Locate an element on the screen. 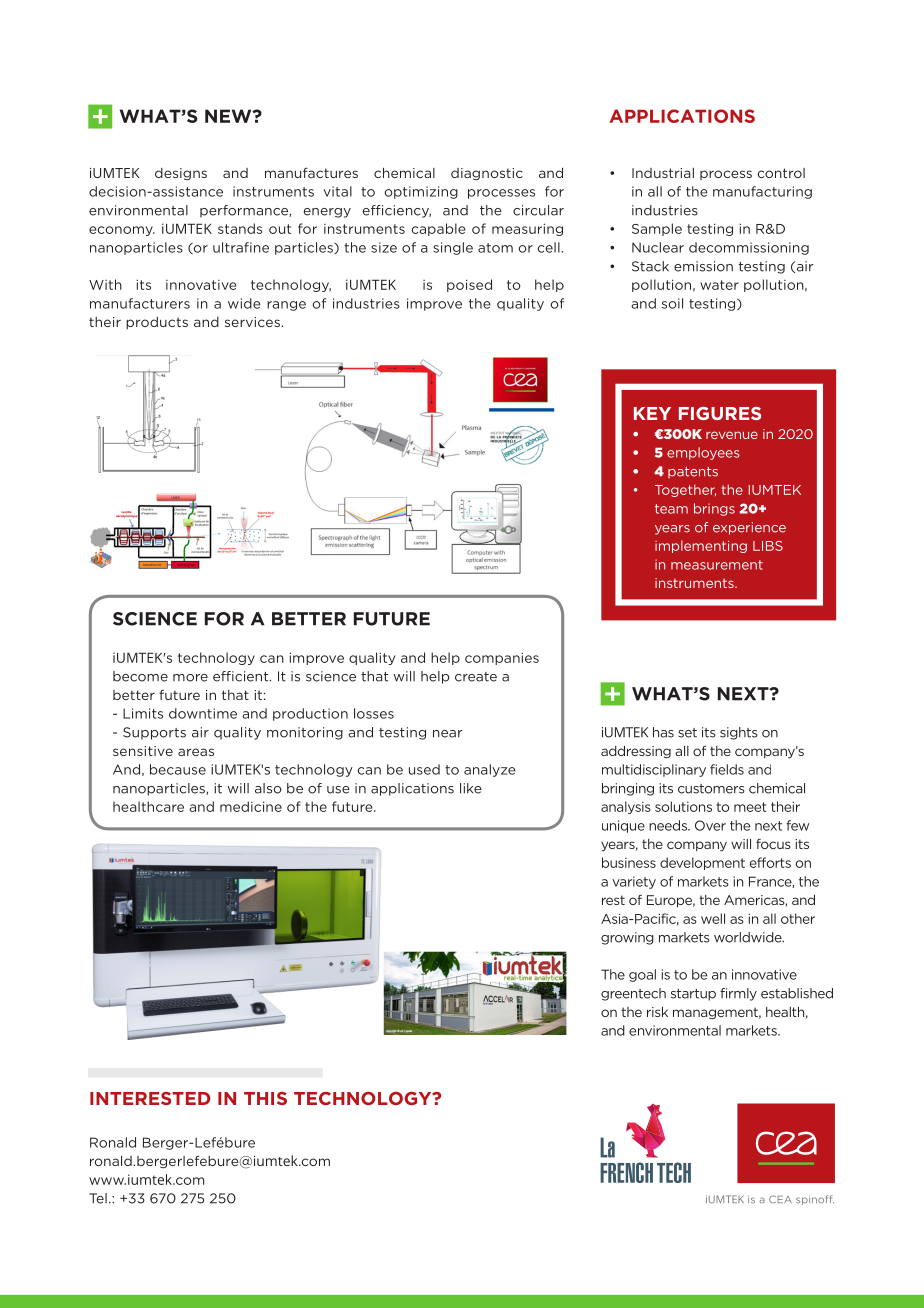 Image resolution: width=924 pixels, height=1308 pixels. like is located at coordinates (471, 788).
